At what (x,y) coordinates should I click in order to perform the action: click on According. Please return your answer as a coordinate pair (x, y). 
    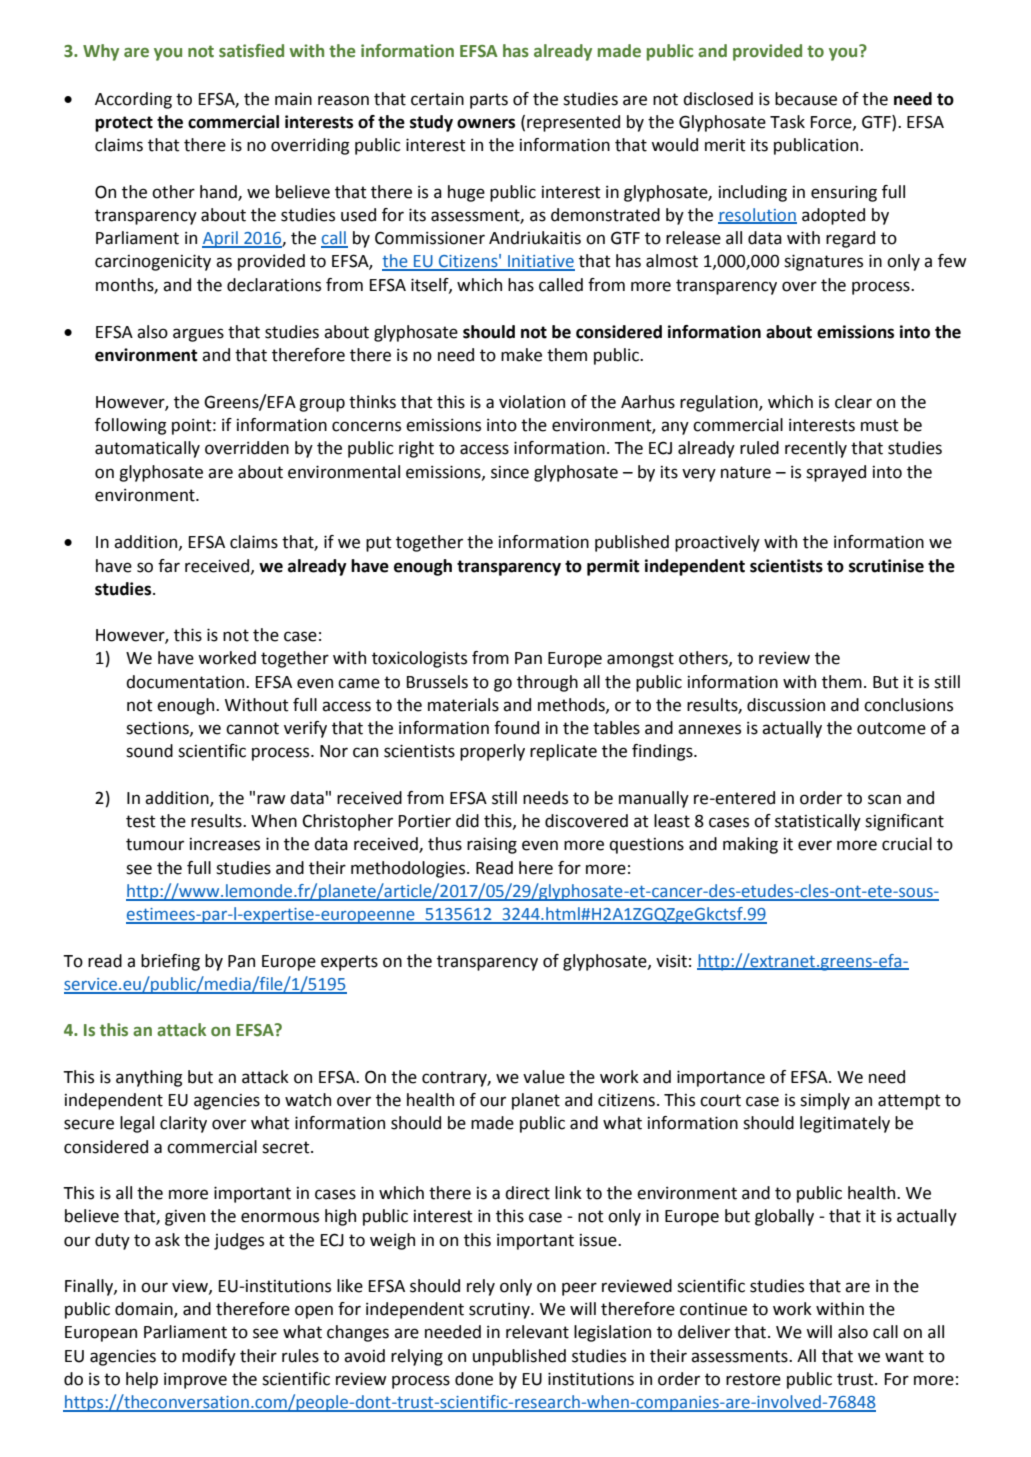
    Looking at the image, I should click on (133, 100).
